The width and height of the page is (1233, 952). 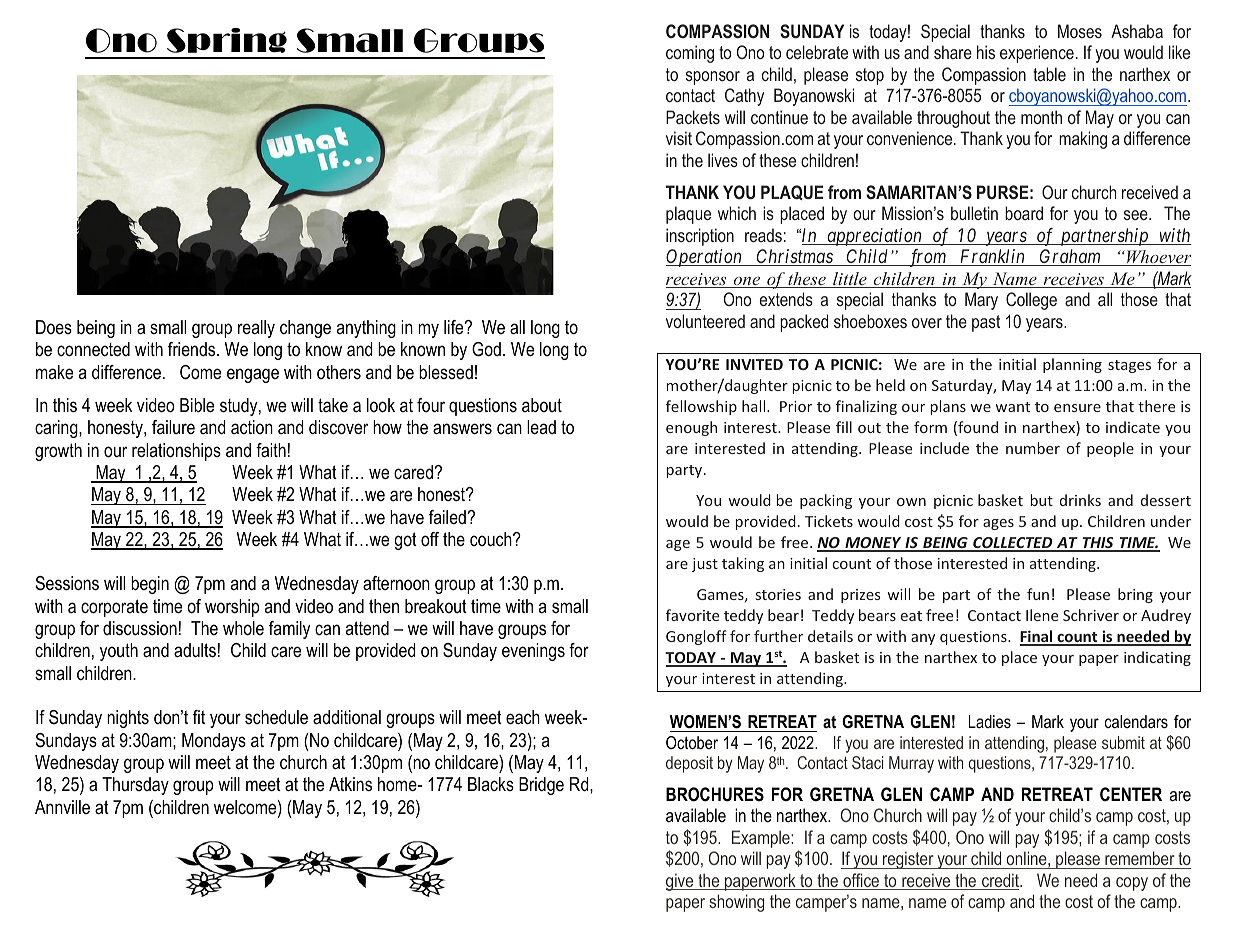 I want to click on friends, so click(x=193, y=349).
